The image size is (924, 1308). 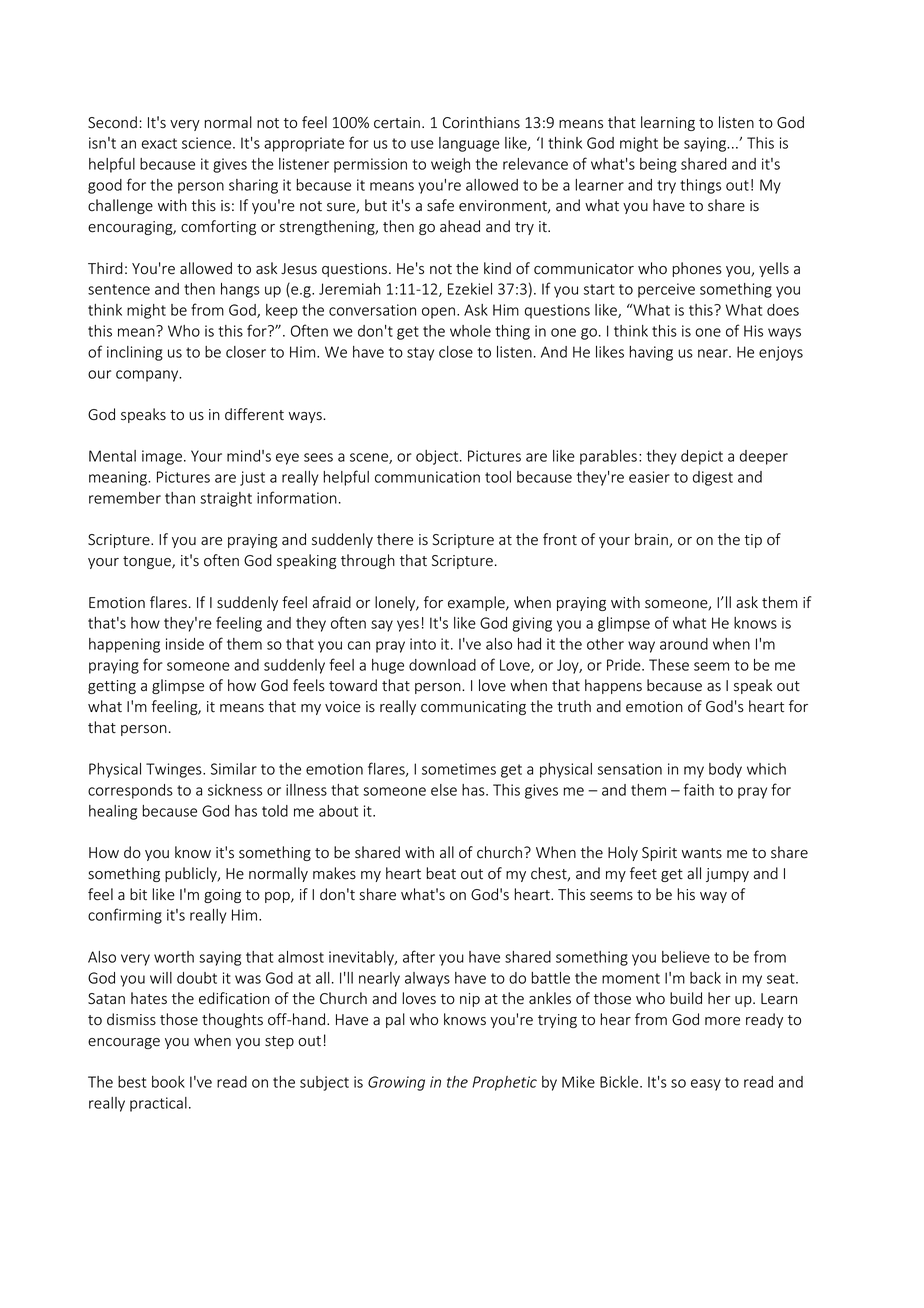 What do you see at coordinates (168, 1082) in the screenshot?
I see `book` at bounding box center [168, 1082].
